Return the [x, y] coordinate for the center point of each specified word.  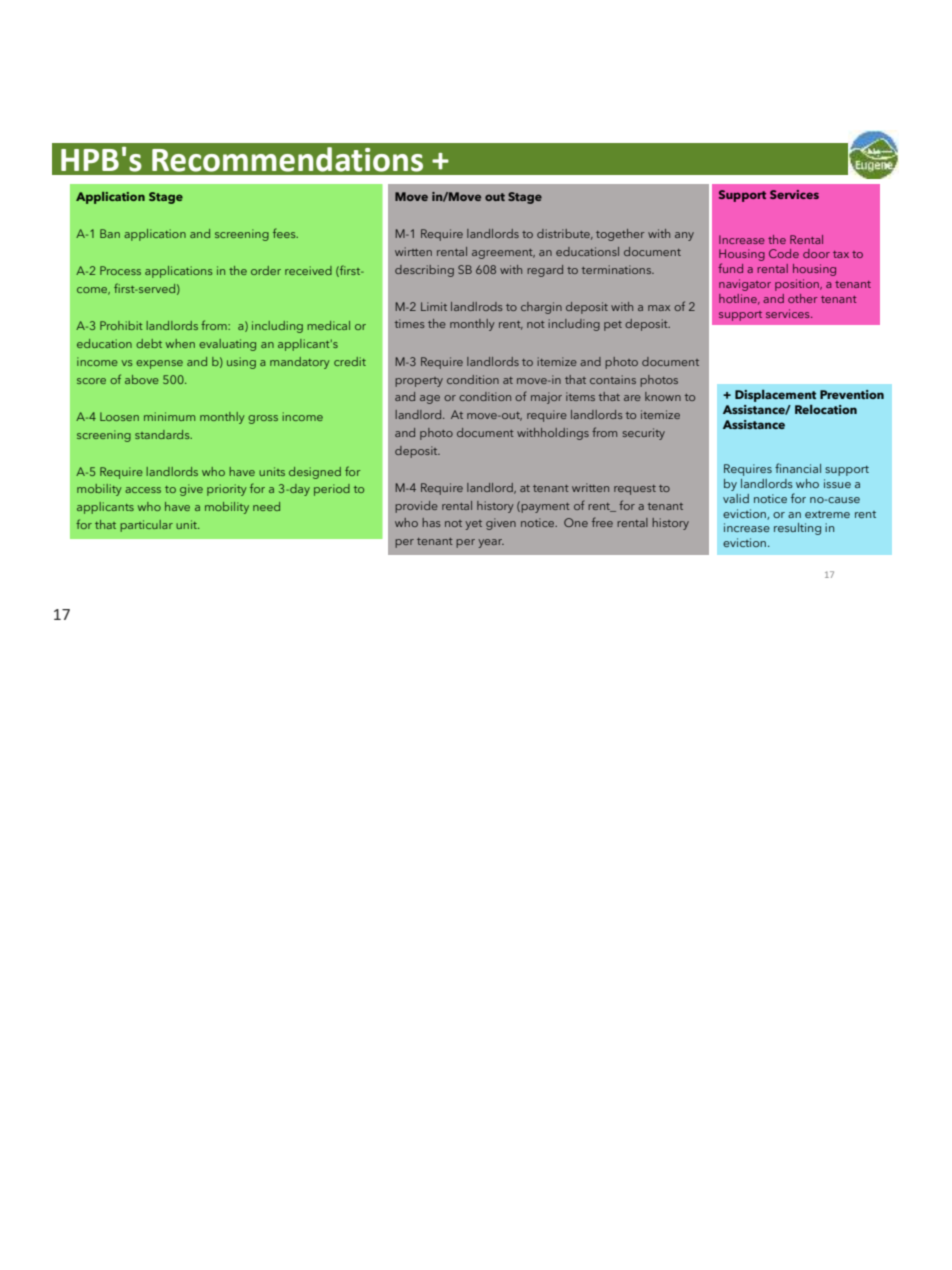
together [620, 235]
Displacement [775, 396]
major [546, 398]
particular [146, 526]
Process [120, 270]
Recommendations [287, 159]
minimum [169, 416]
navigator [745, 285]
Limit [434, 306]
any [684, 236]
